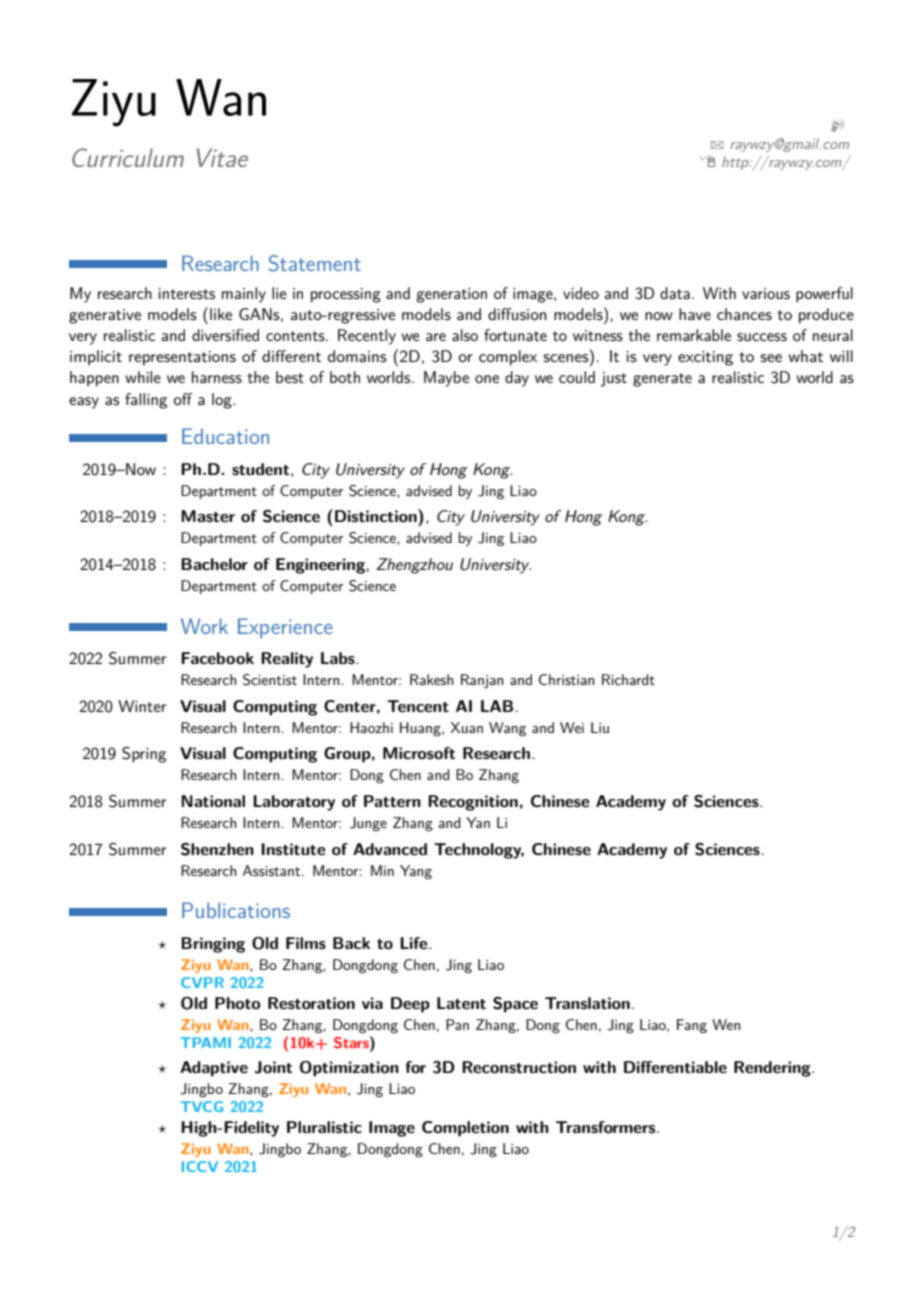 The image size is (924, 1308). Describe the element at coordinates (204, 626) in the document. I see `Work` at that location.
